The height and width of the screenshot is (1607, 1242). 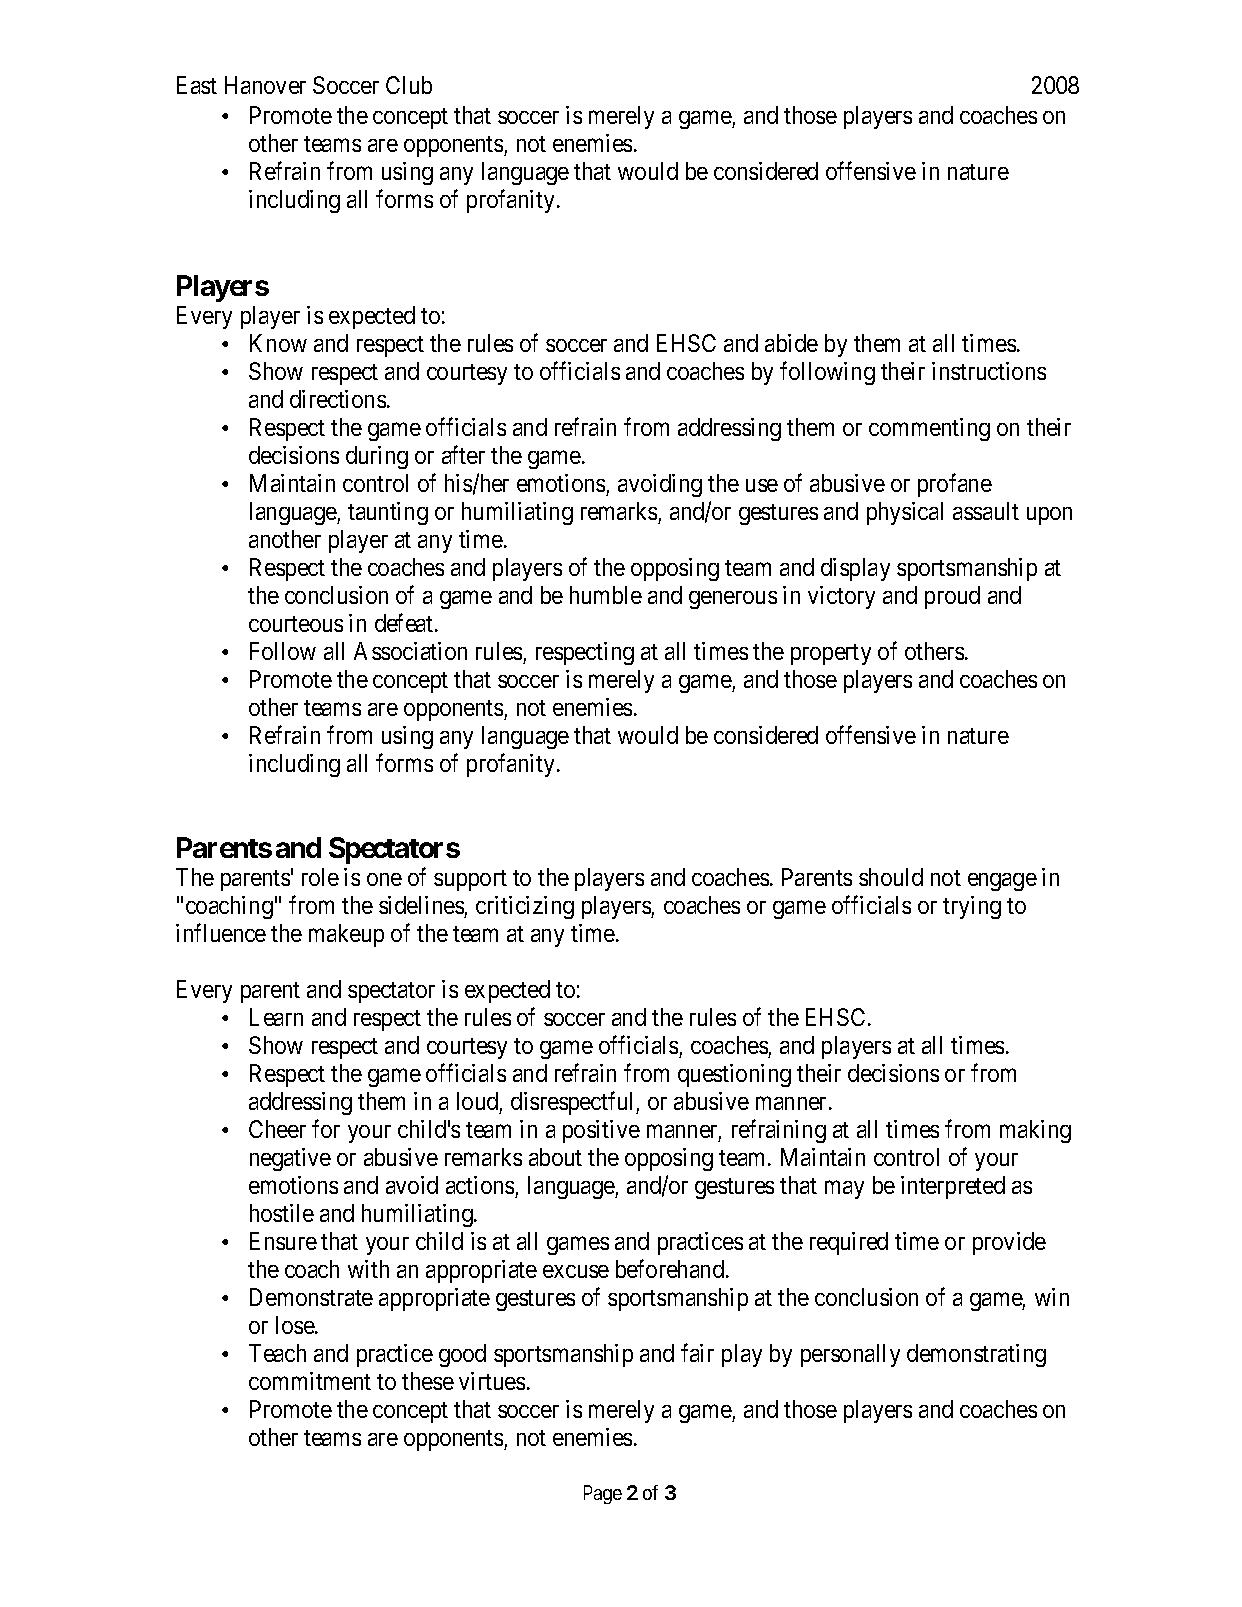 I want to click on directions, so click(x=338, y=399).
